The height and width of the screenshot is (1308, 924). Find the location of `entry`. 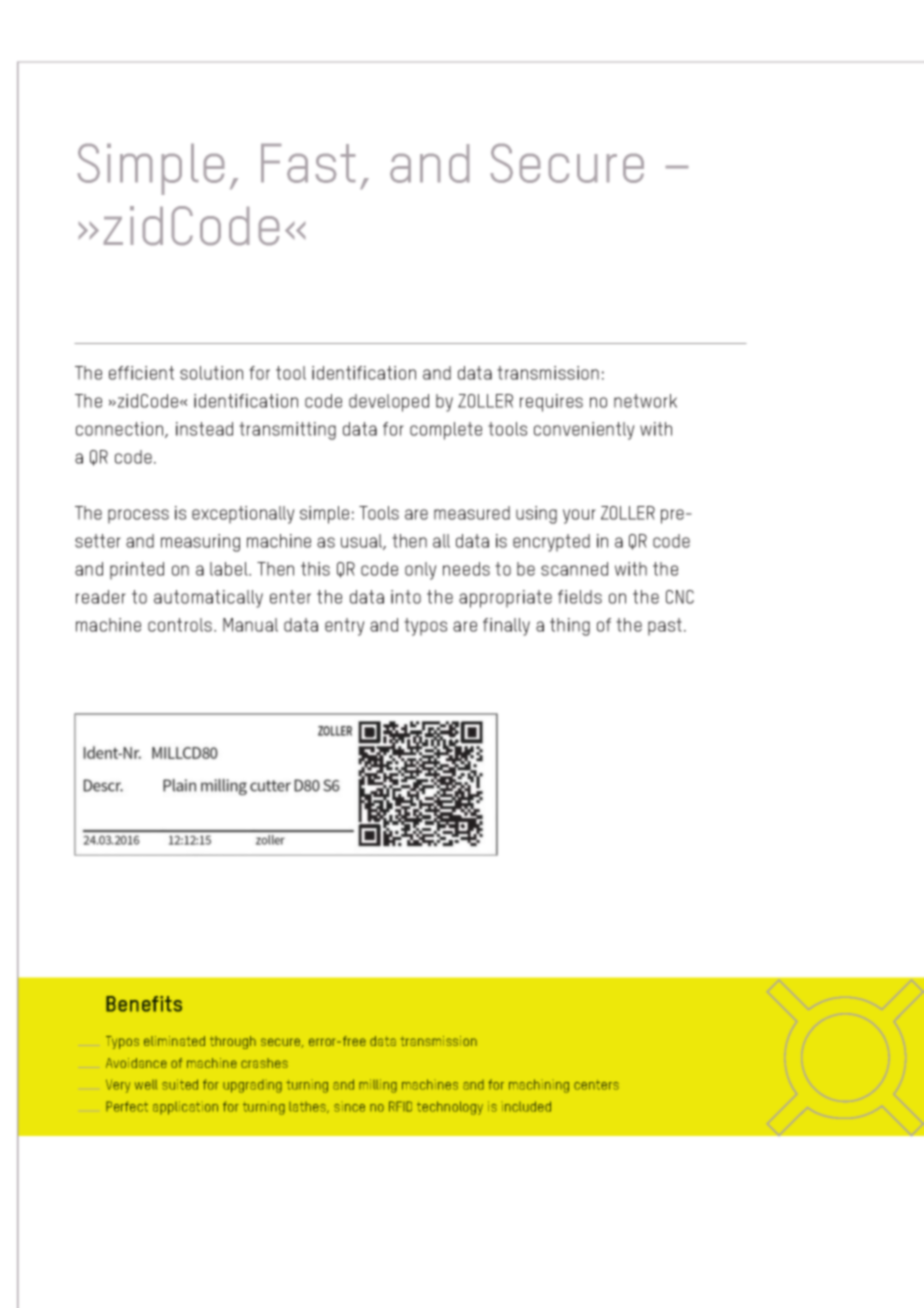

entry is located at coordinates (345, 627).
